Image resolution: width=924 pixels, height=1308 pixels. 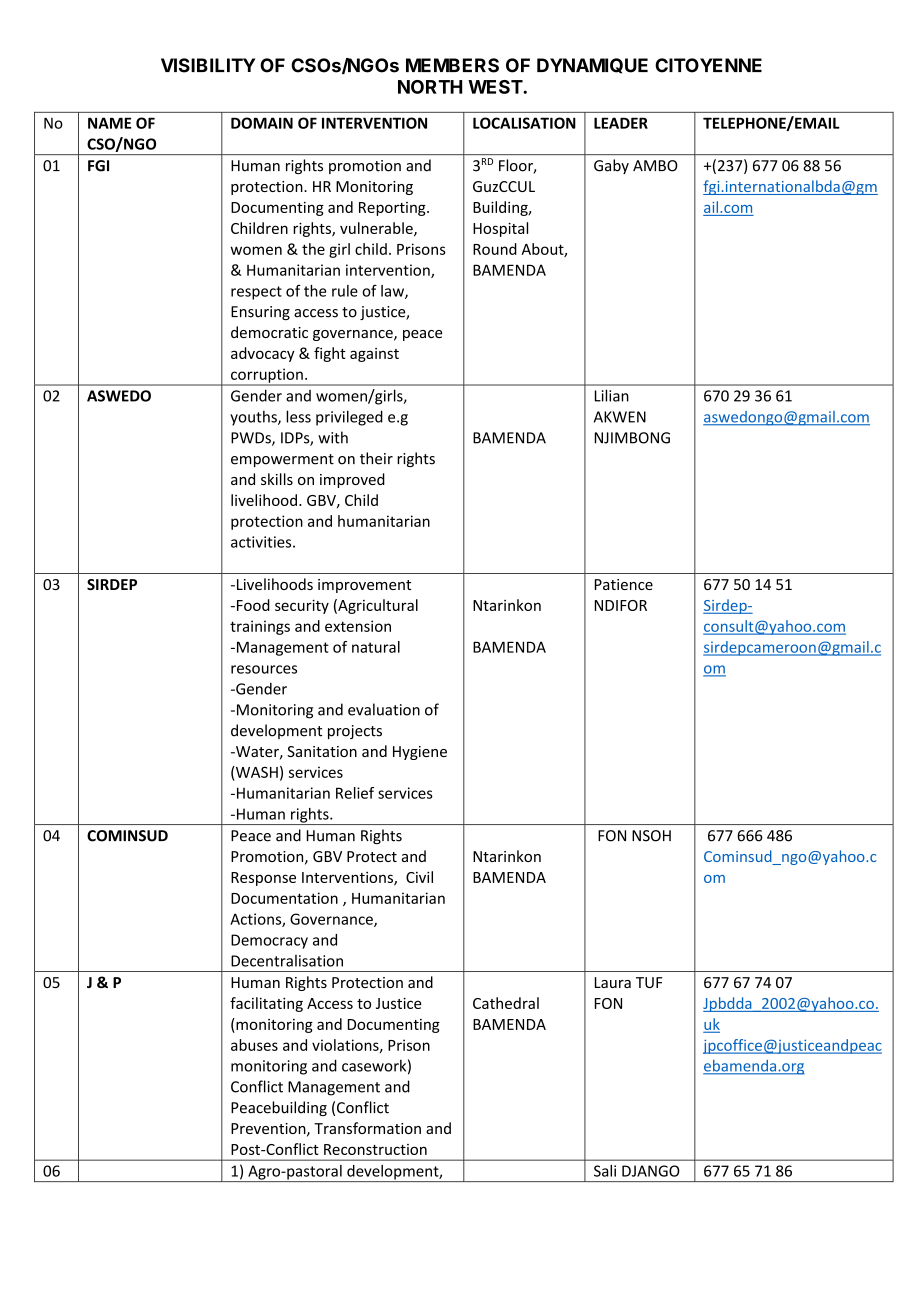 I want to click on abuses, so click(x=254, y=1045).
